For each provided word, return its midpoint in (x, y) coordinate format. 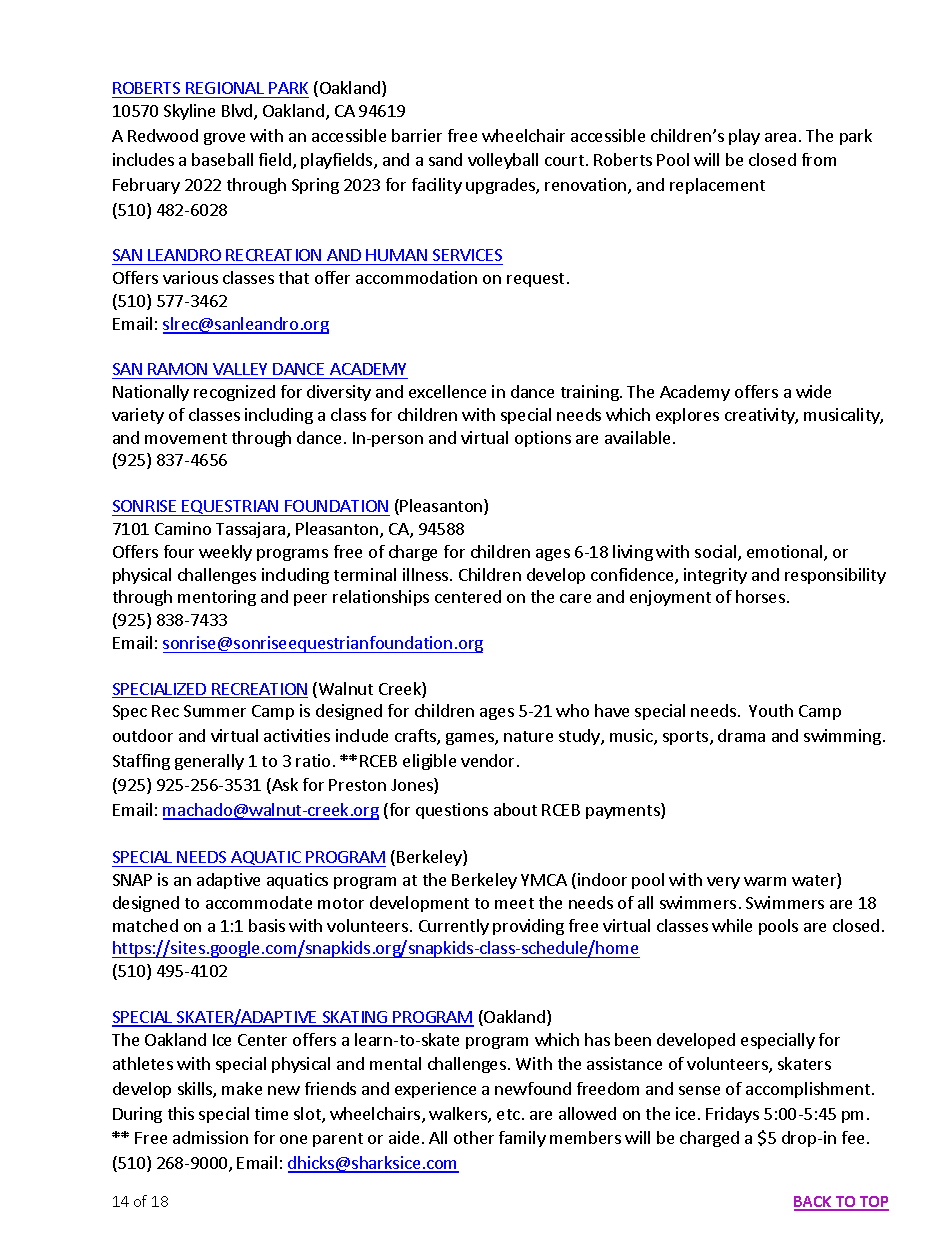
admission (210, 1137)
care (575, 598)
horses (760, 596)
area (780, 137)
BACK (814, 1203)
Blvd (238, 112)
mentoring (217, 598)
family (522, 1139)
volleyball (503, 161)
